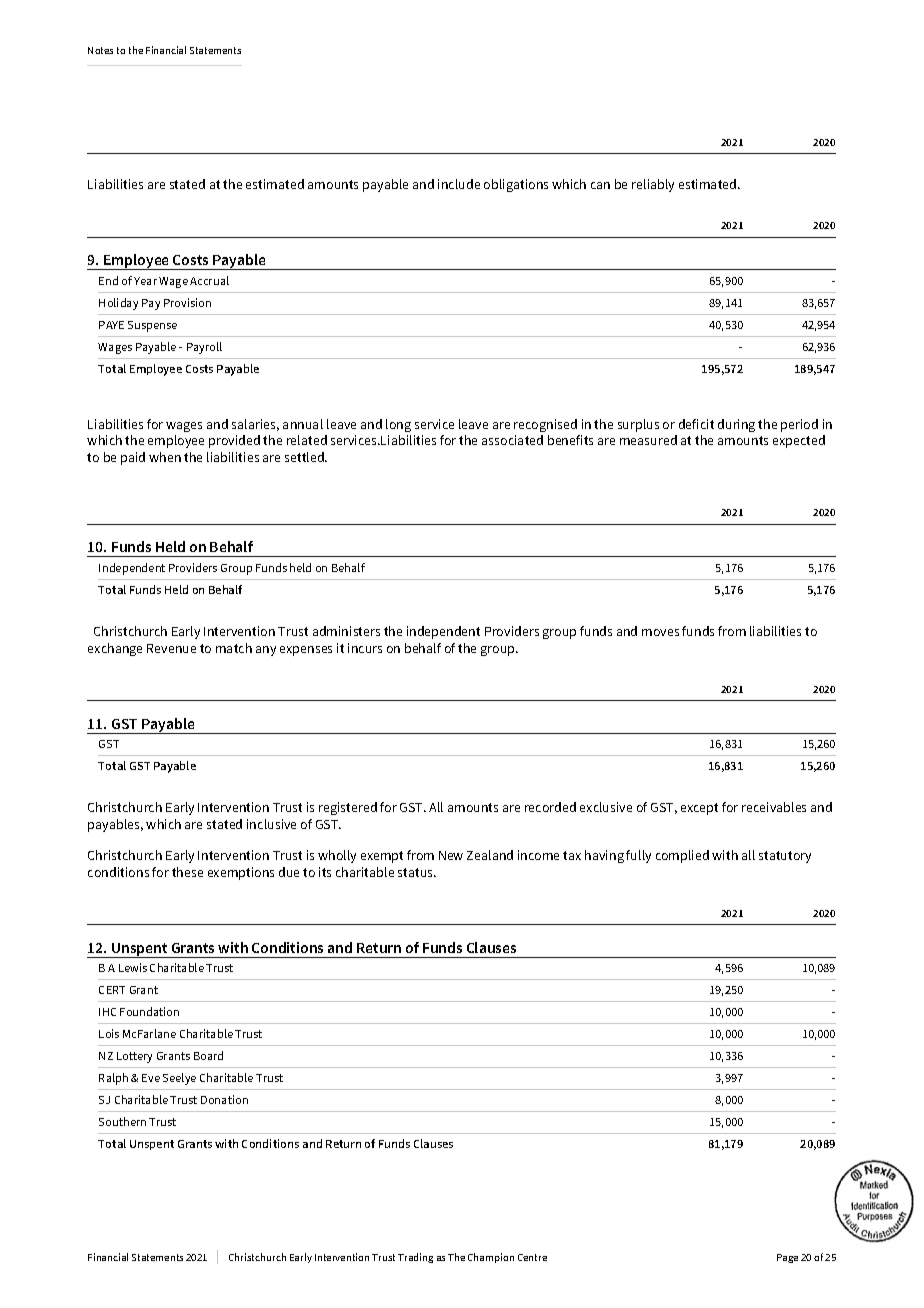  What do you see at coordinates (100, 50) in the image?
I see `Notes` at bounding box center [100, 50].
